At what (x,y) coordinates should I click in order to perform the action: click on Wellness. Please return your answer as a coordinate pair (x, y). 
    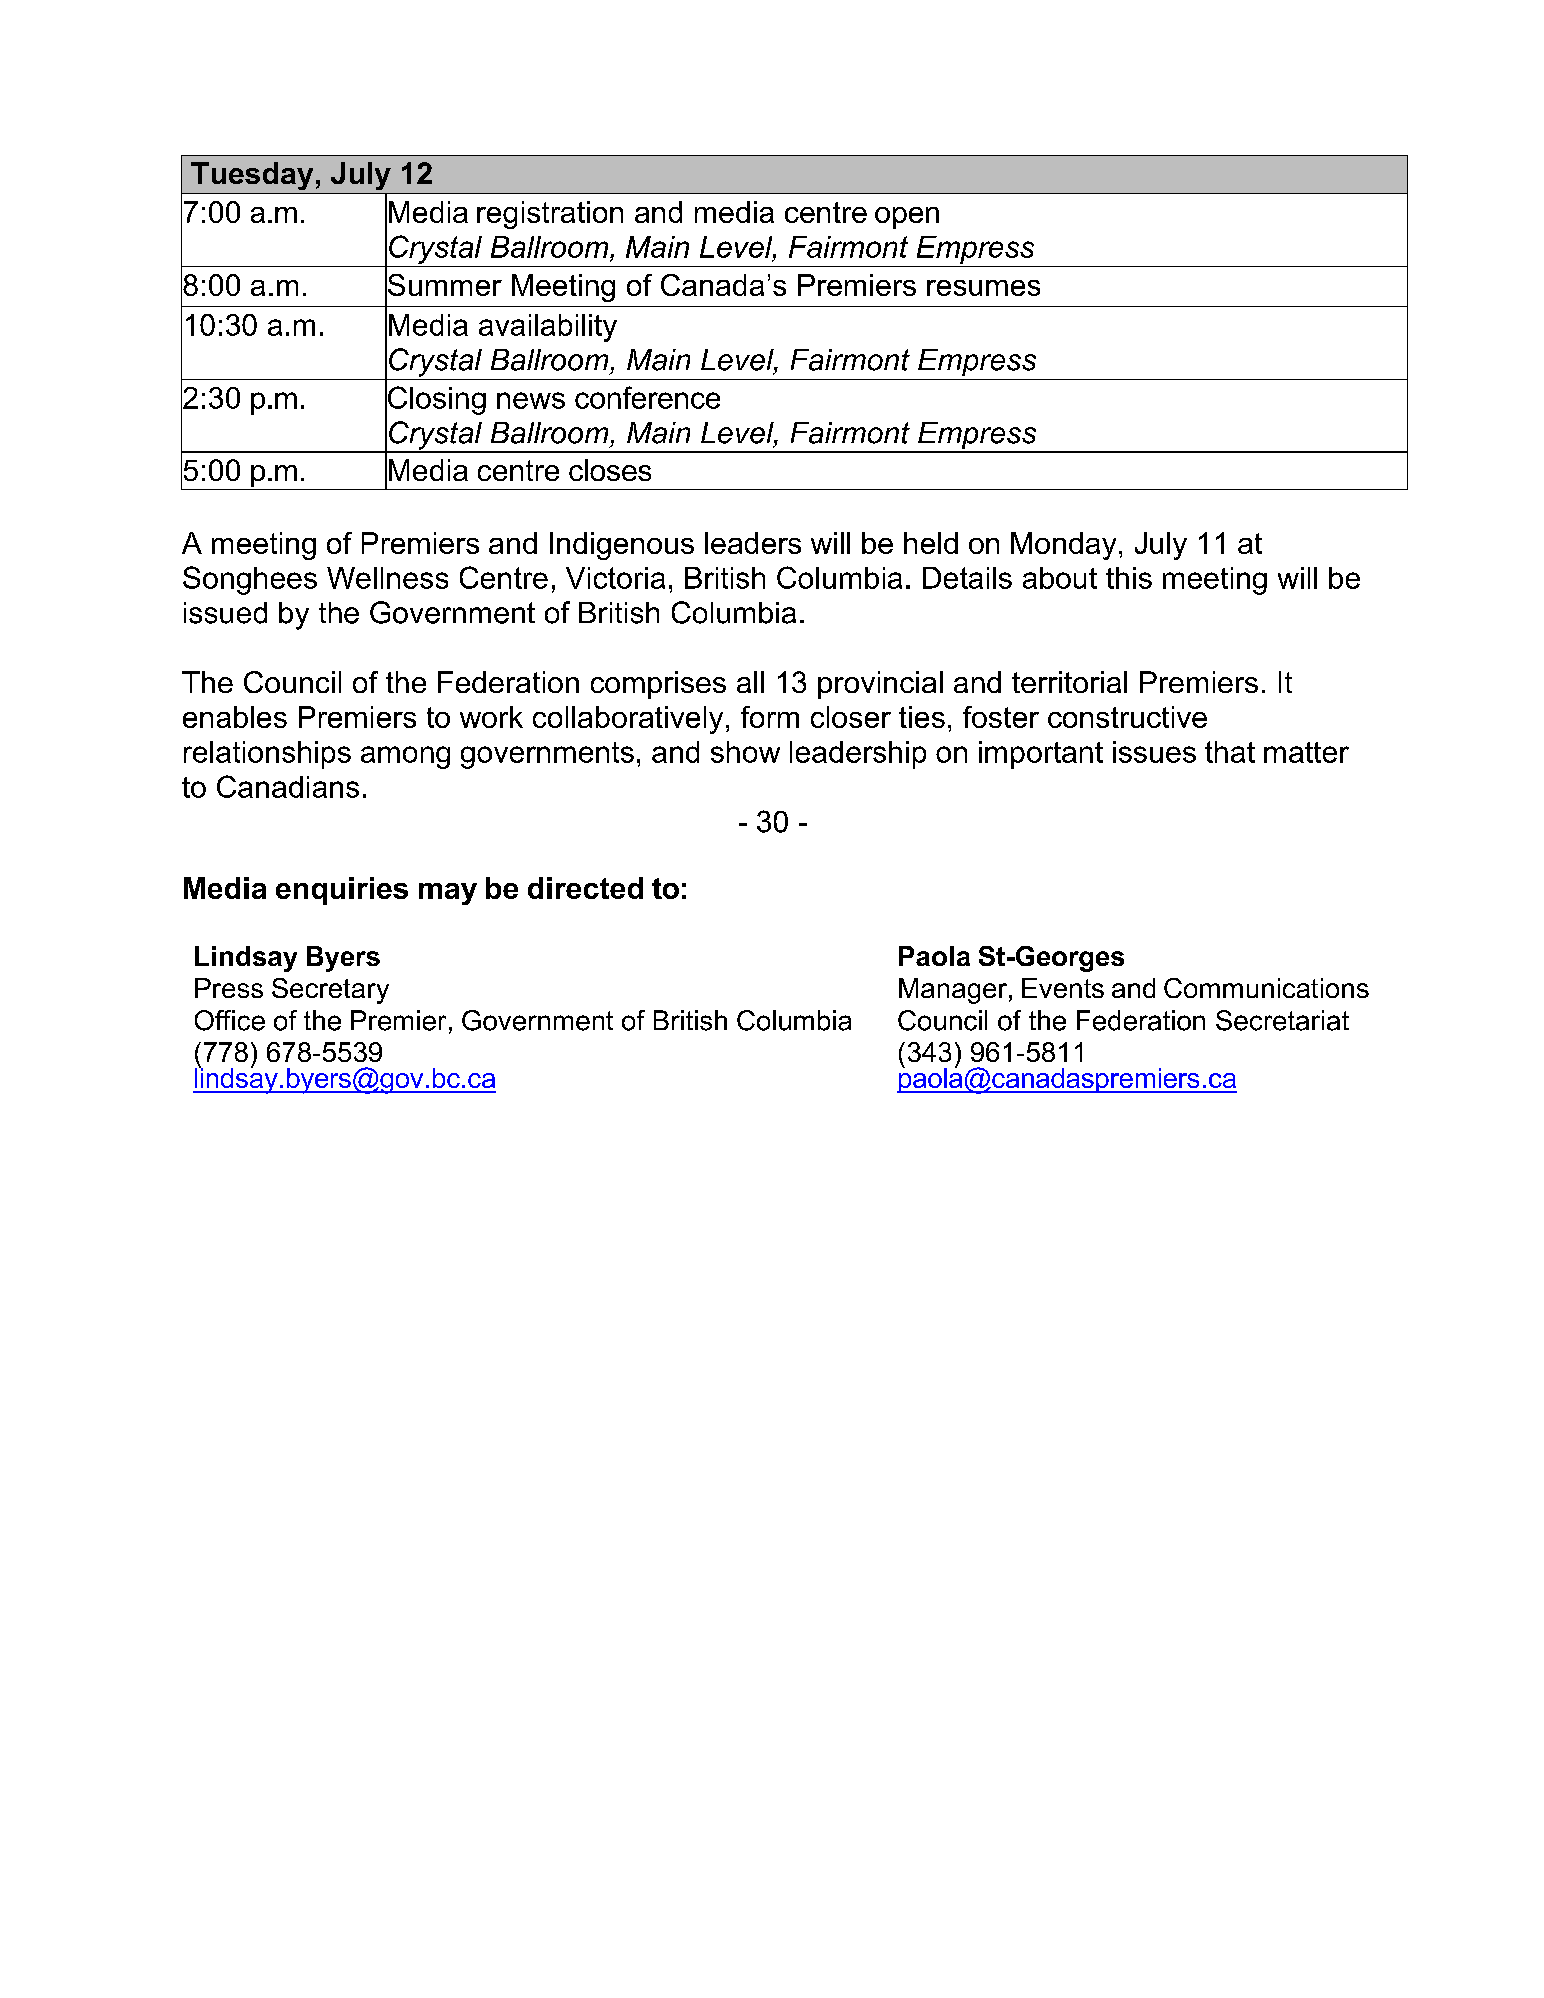
    Looking at the image, I should click on (387, 578).
